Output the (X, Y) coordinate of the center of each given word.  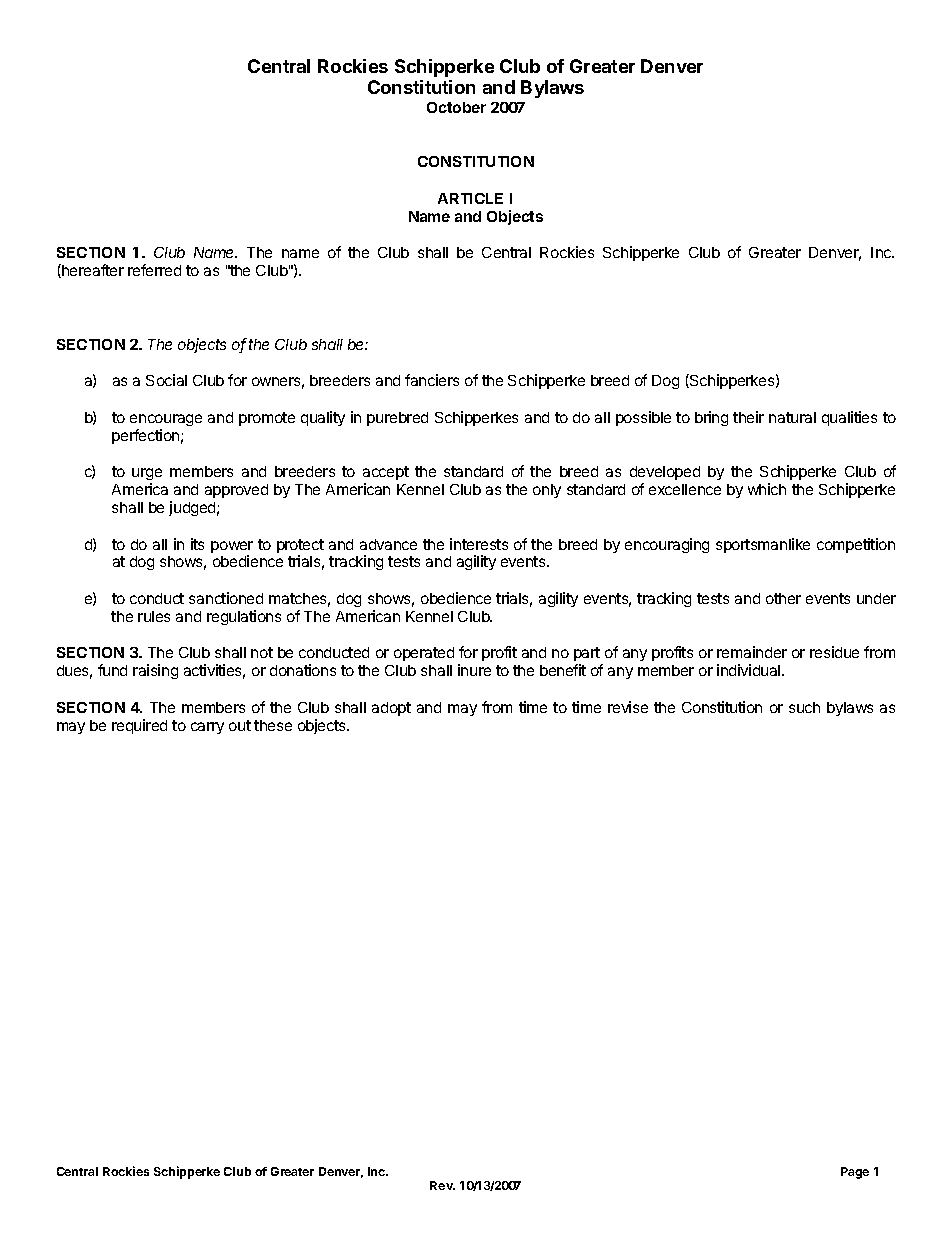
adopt (391, 709)
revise (628, 707)
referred (154, 270)
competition (856, 545)
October (456, 107)
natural (792, 417)
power (232, 548)
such (804, 707)
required (139, 726)
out (240, 725)
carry (207, 728)
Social (166, 380)
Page (855, 1173)
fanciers (432, 380)
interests (479, 544)
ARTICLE (470, 198)
